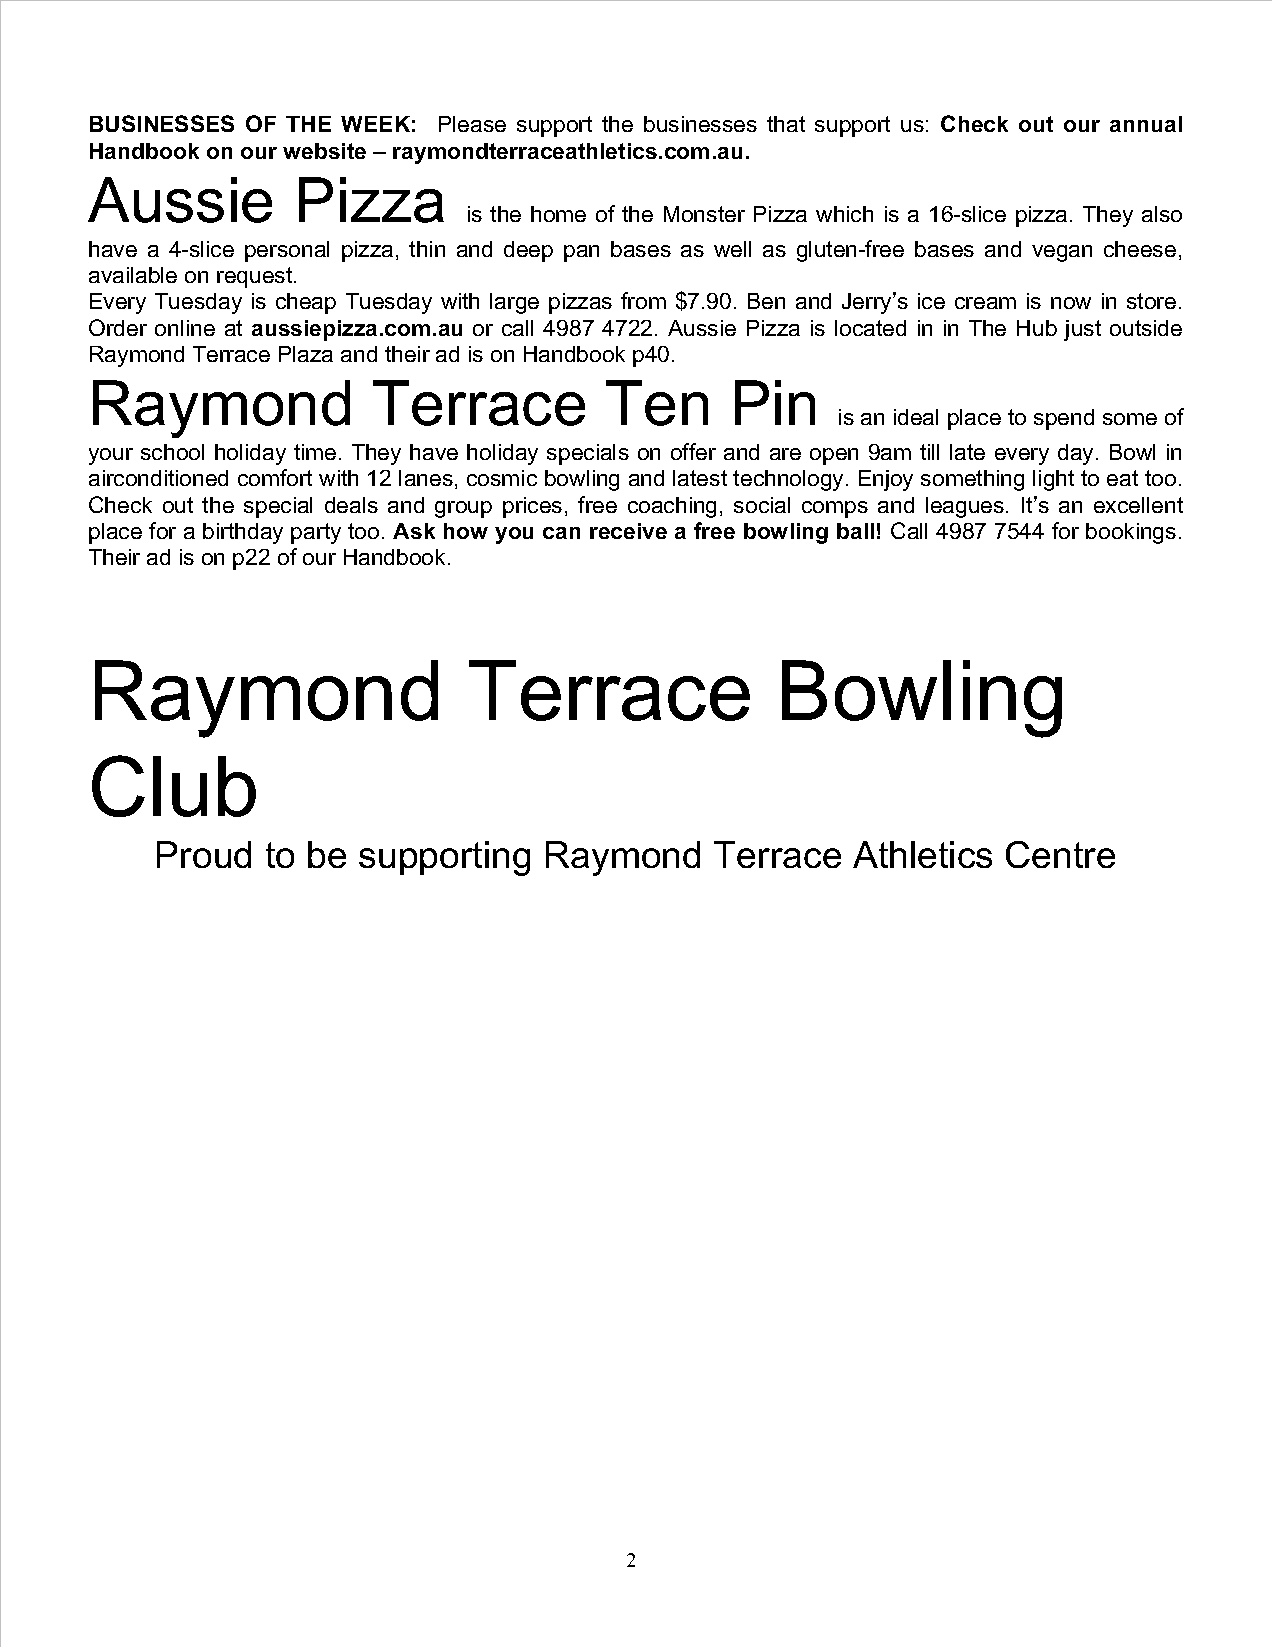 The width and height of the document is (1272, 1647). I want to click on Pin, so click(775, 402).
